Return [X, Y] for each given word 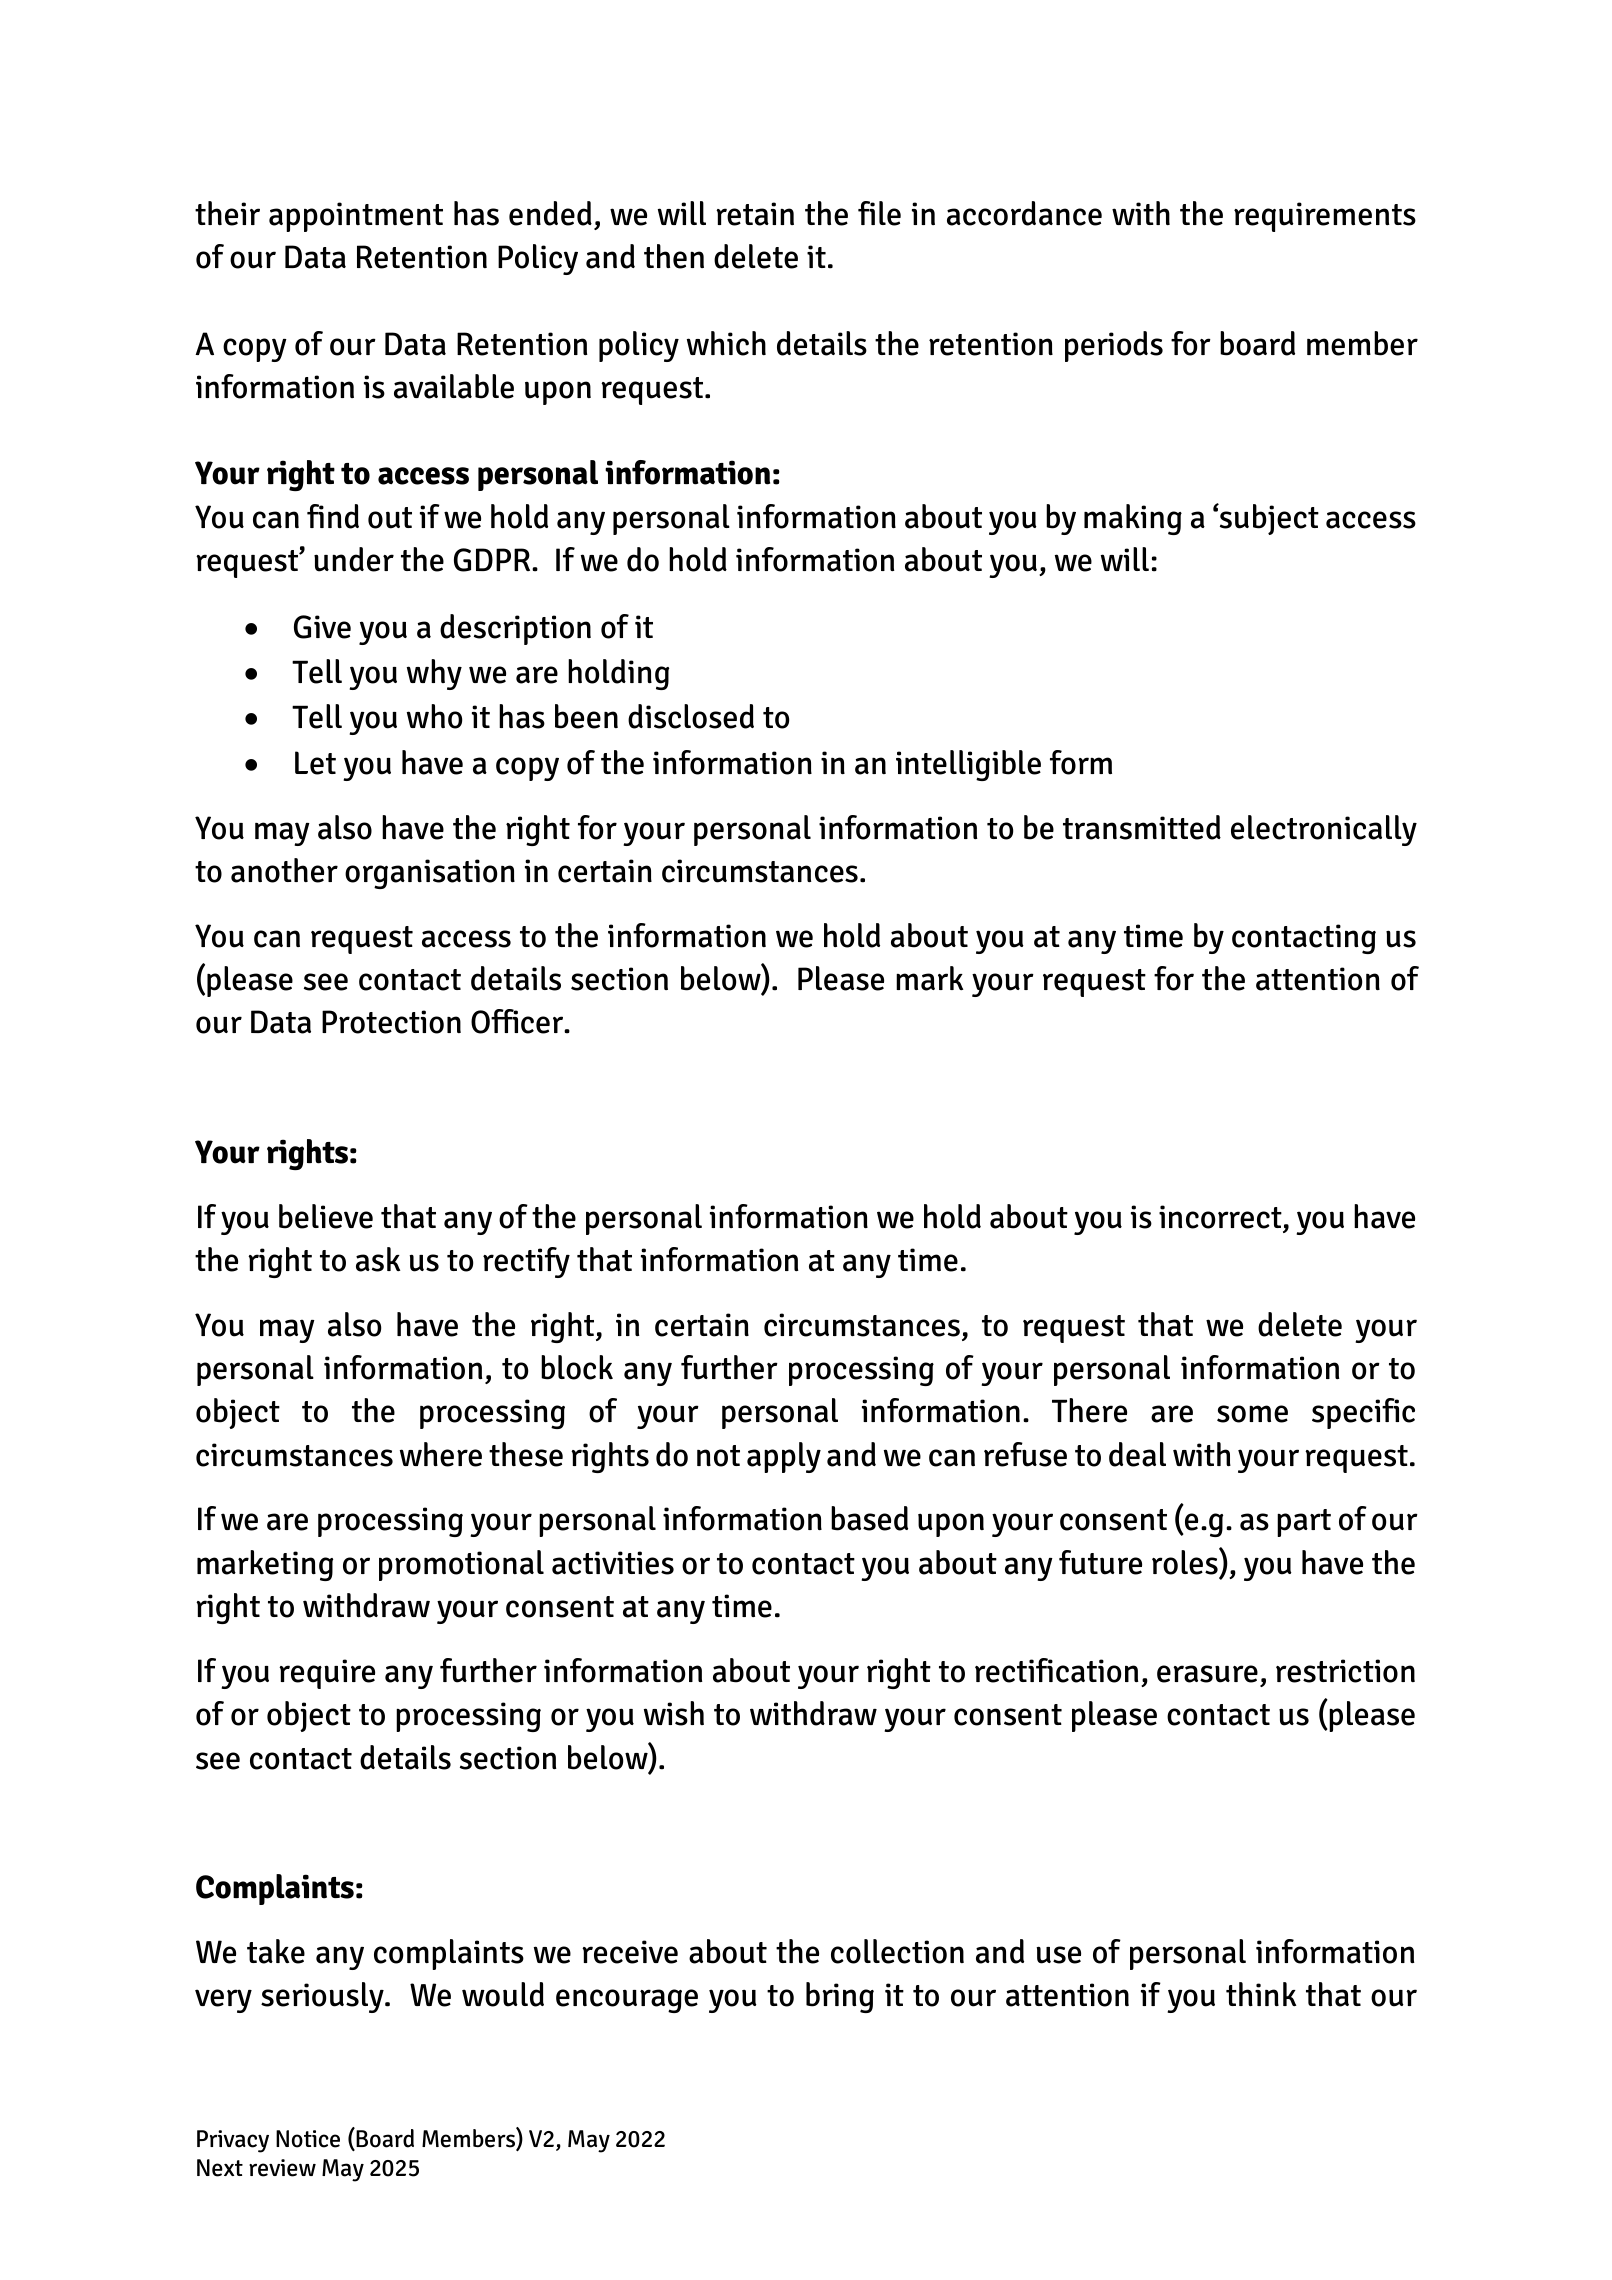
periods [1114, 346]
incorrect [1220, 1217]
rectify [526, 1262]
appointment [356, 217]
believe [326, 1216]
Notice [308, 2139]
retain [755, 214]
